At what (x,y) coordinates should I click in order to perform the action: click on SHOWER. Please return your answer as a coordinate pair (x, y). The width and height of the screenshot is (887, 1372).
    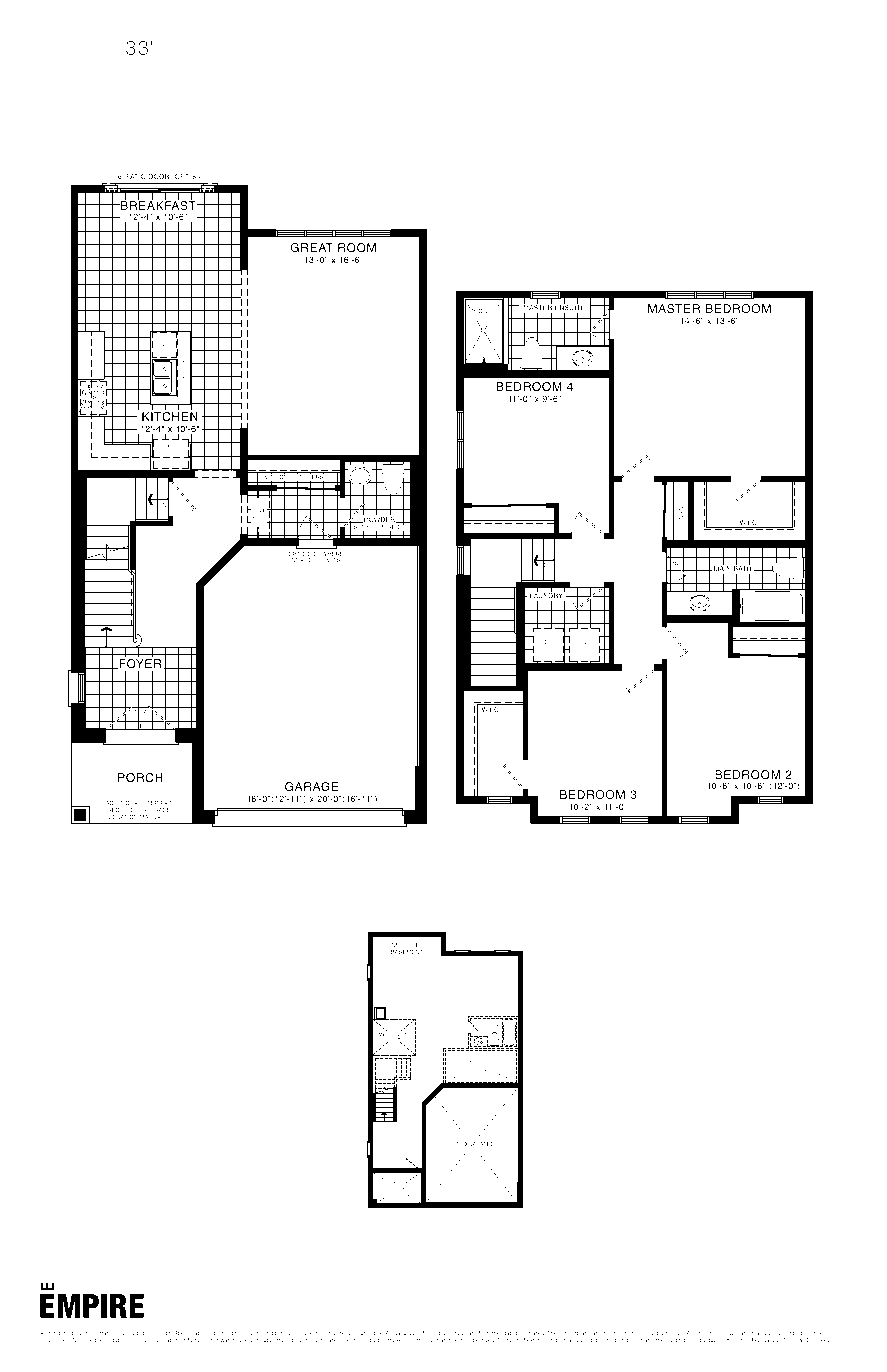
    Looking at the image, I should click on (483, 311).
